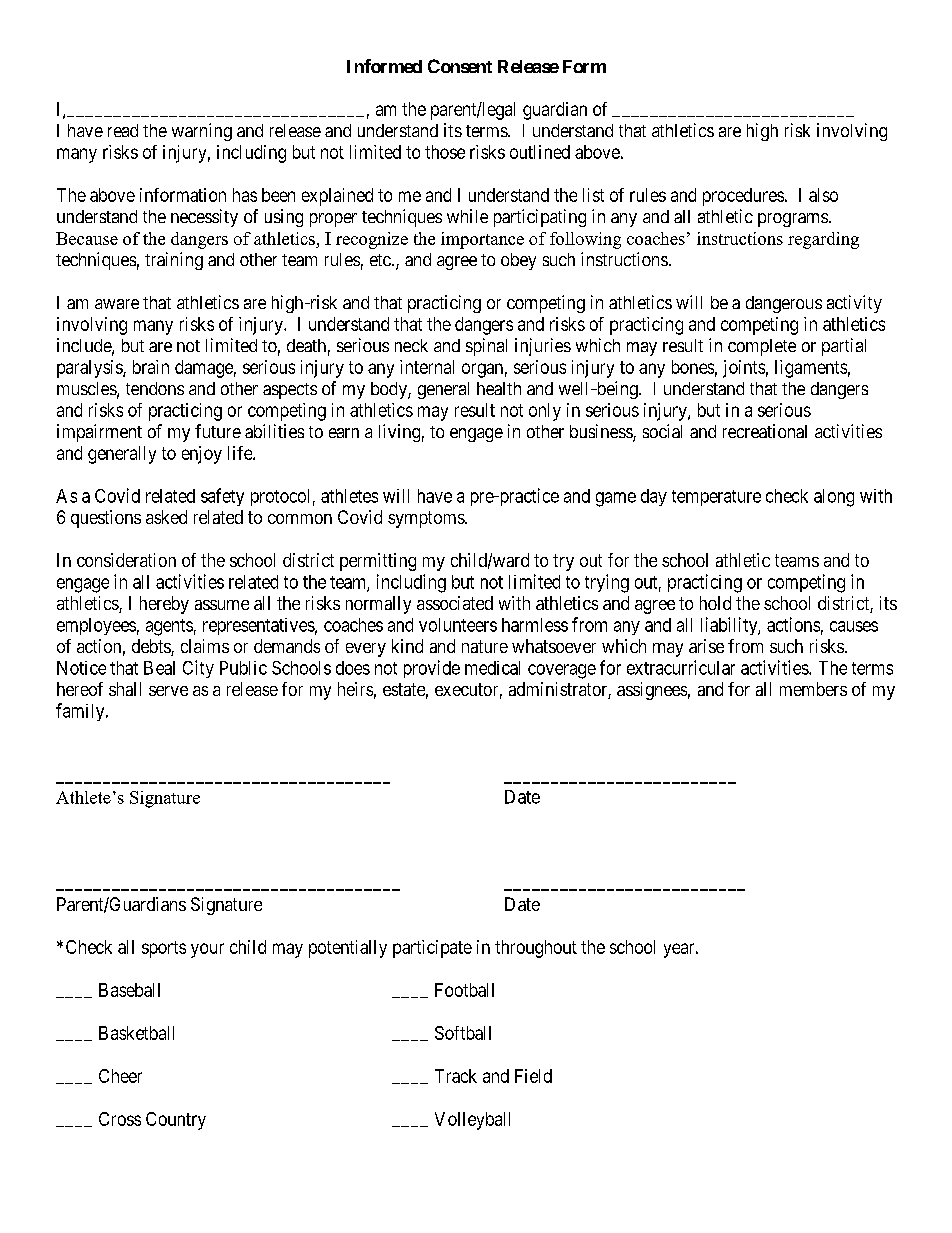 The image size is (952, 1233). I want to click on warning, so click(202, 132).
